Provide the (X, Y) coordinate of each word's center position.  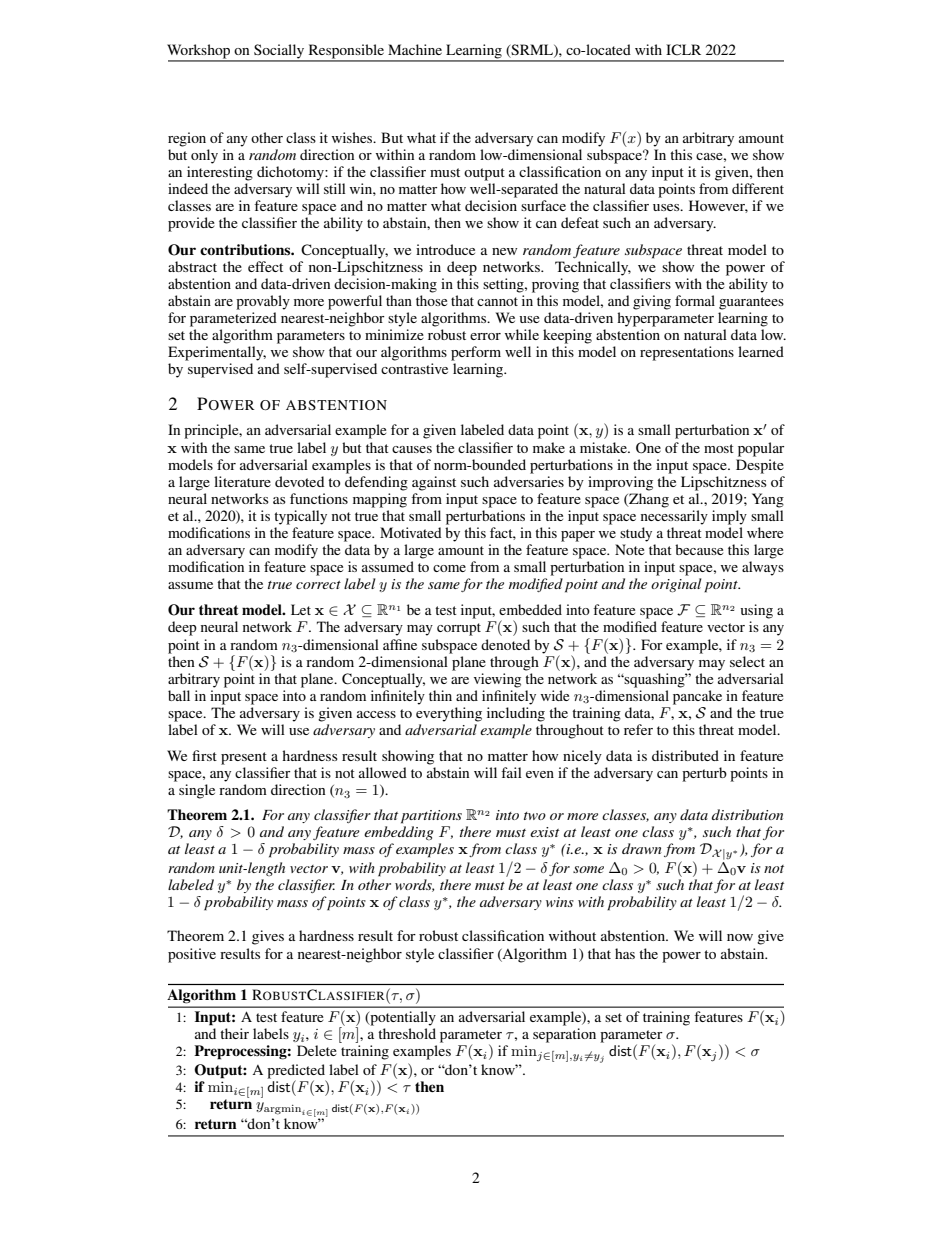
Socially (279, 52)
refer (638, 729)
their (234, 1033)
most (719, 448)
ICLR (683, 50)
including (516, 714)
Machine (415, 49)
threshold (407, 1033)
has (625, 953)
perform (476, 353)
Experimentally (217, 353)
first (204, 755)
